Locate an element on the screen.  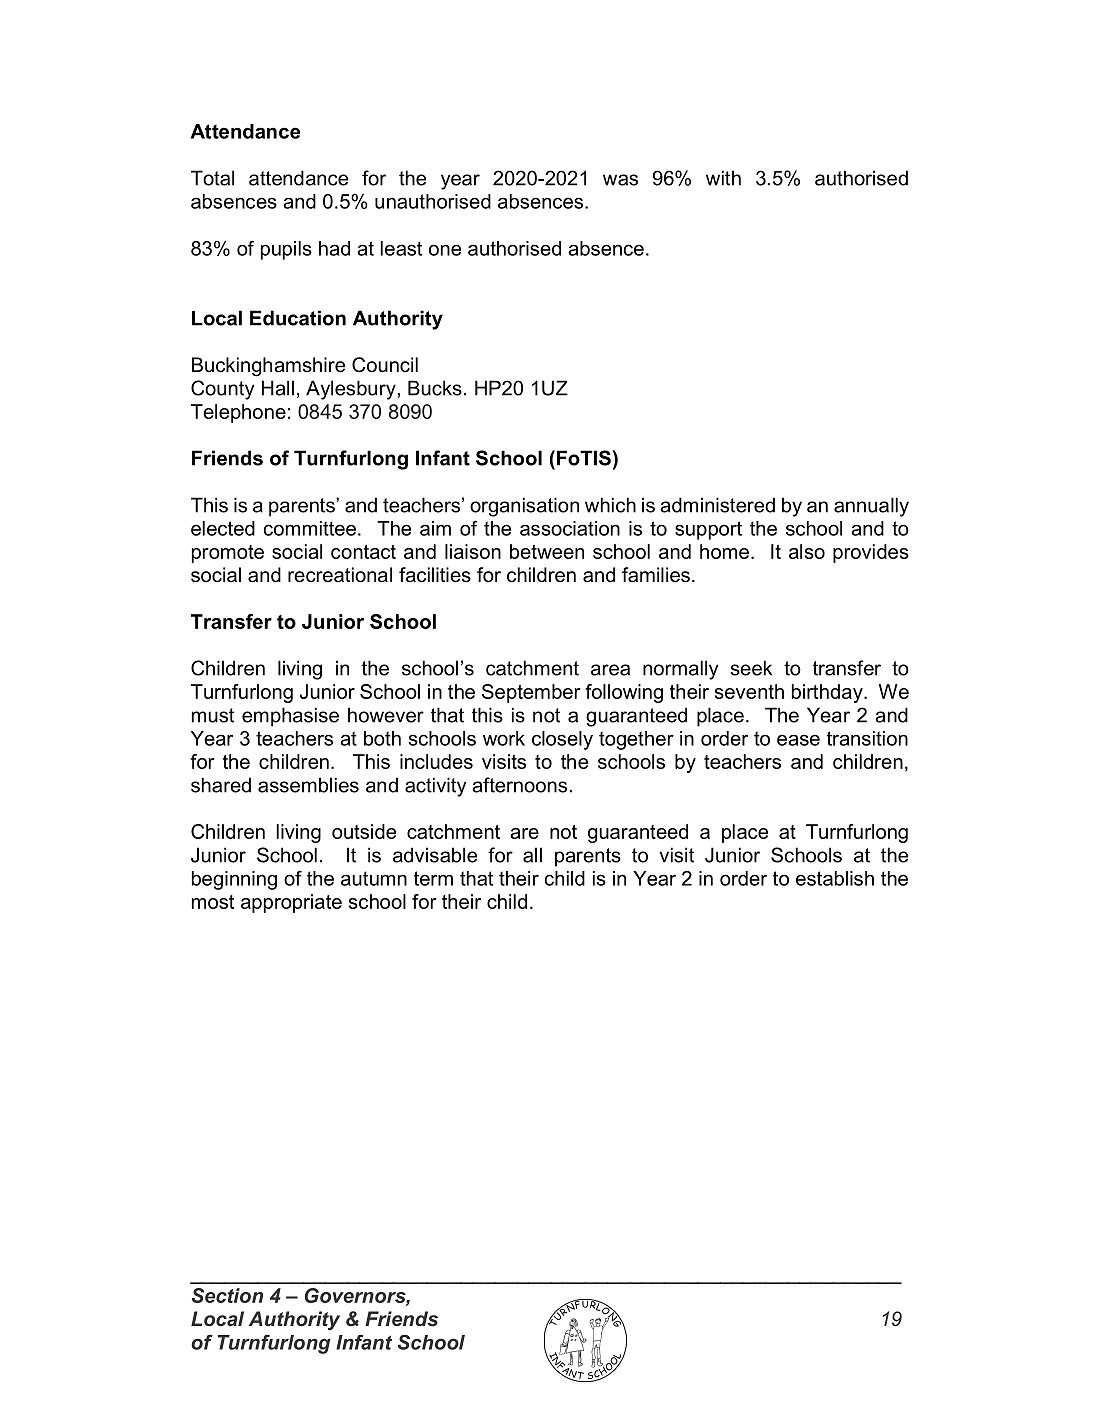
with is located at coordinates (723, 178).
